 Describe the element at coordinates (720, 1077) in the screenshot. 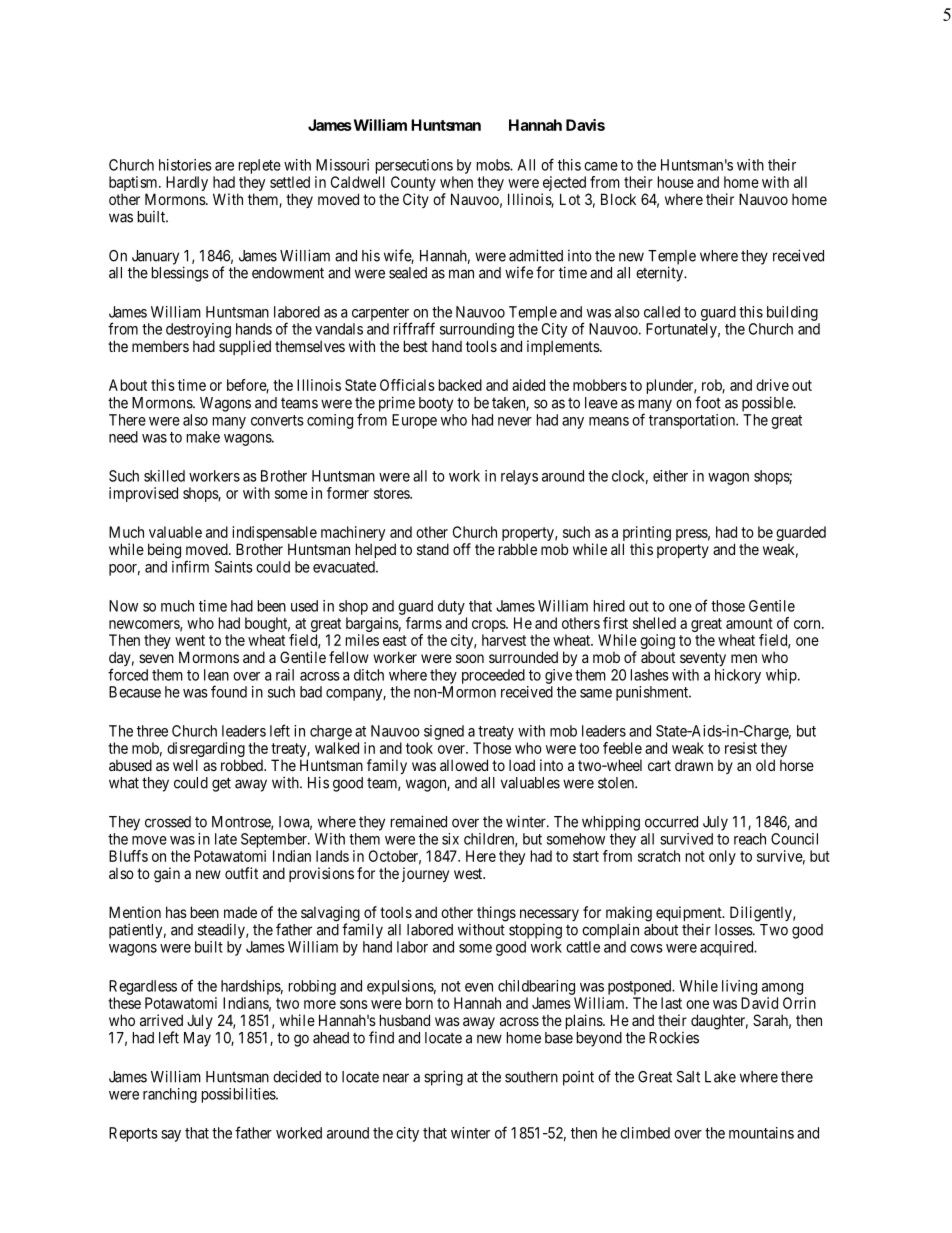

I see `Lake` at that location.
